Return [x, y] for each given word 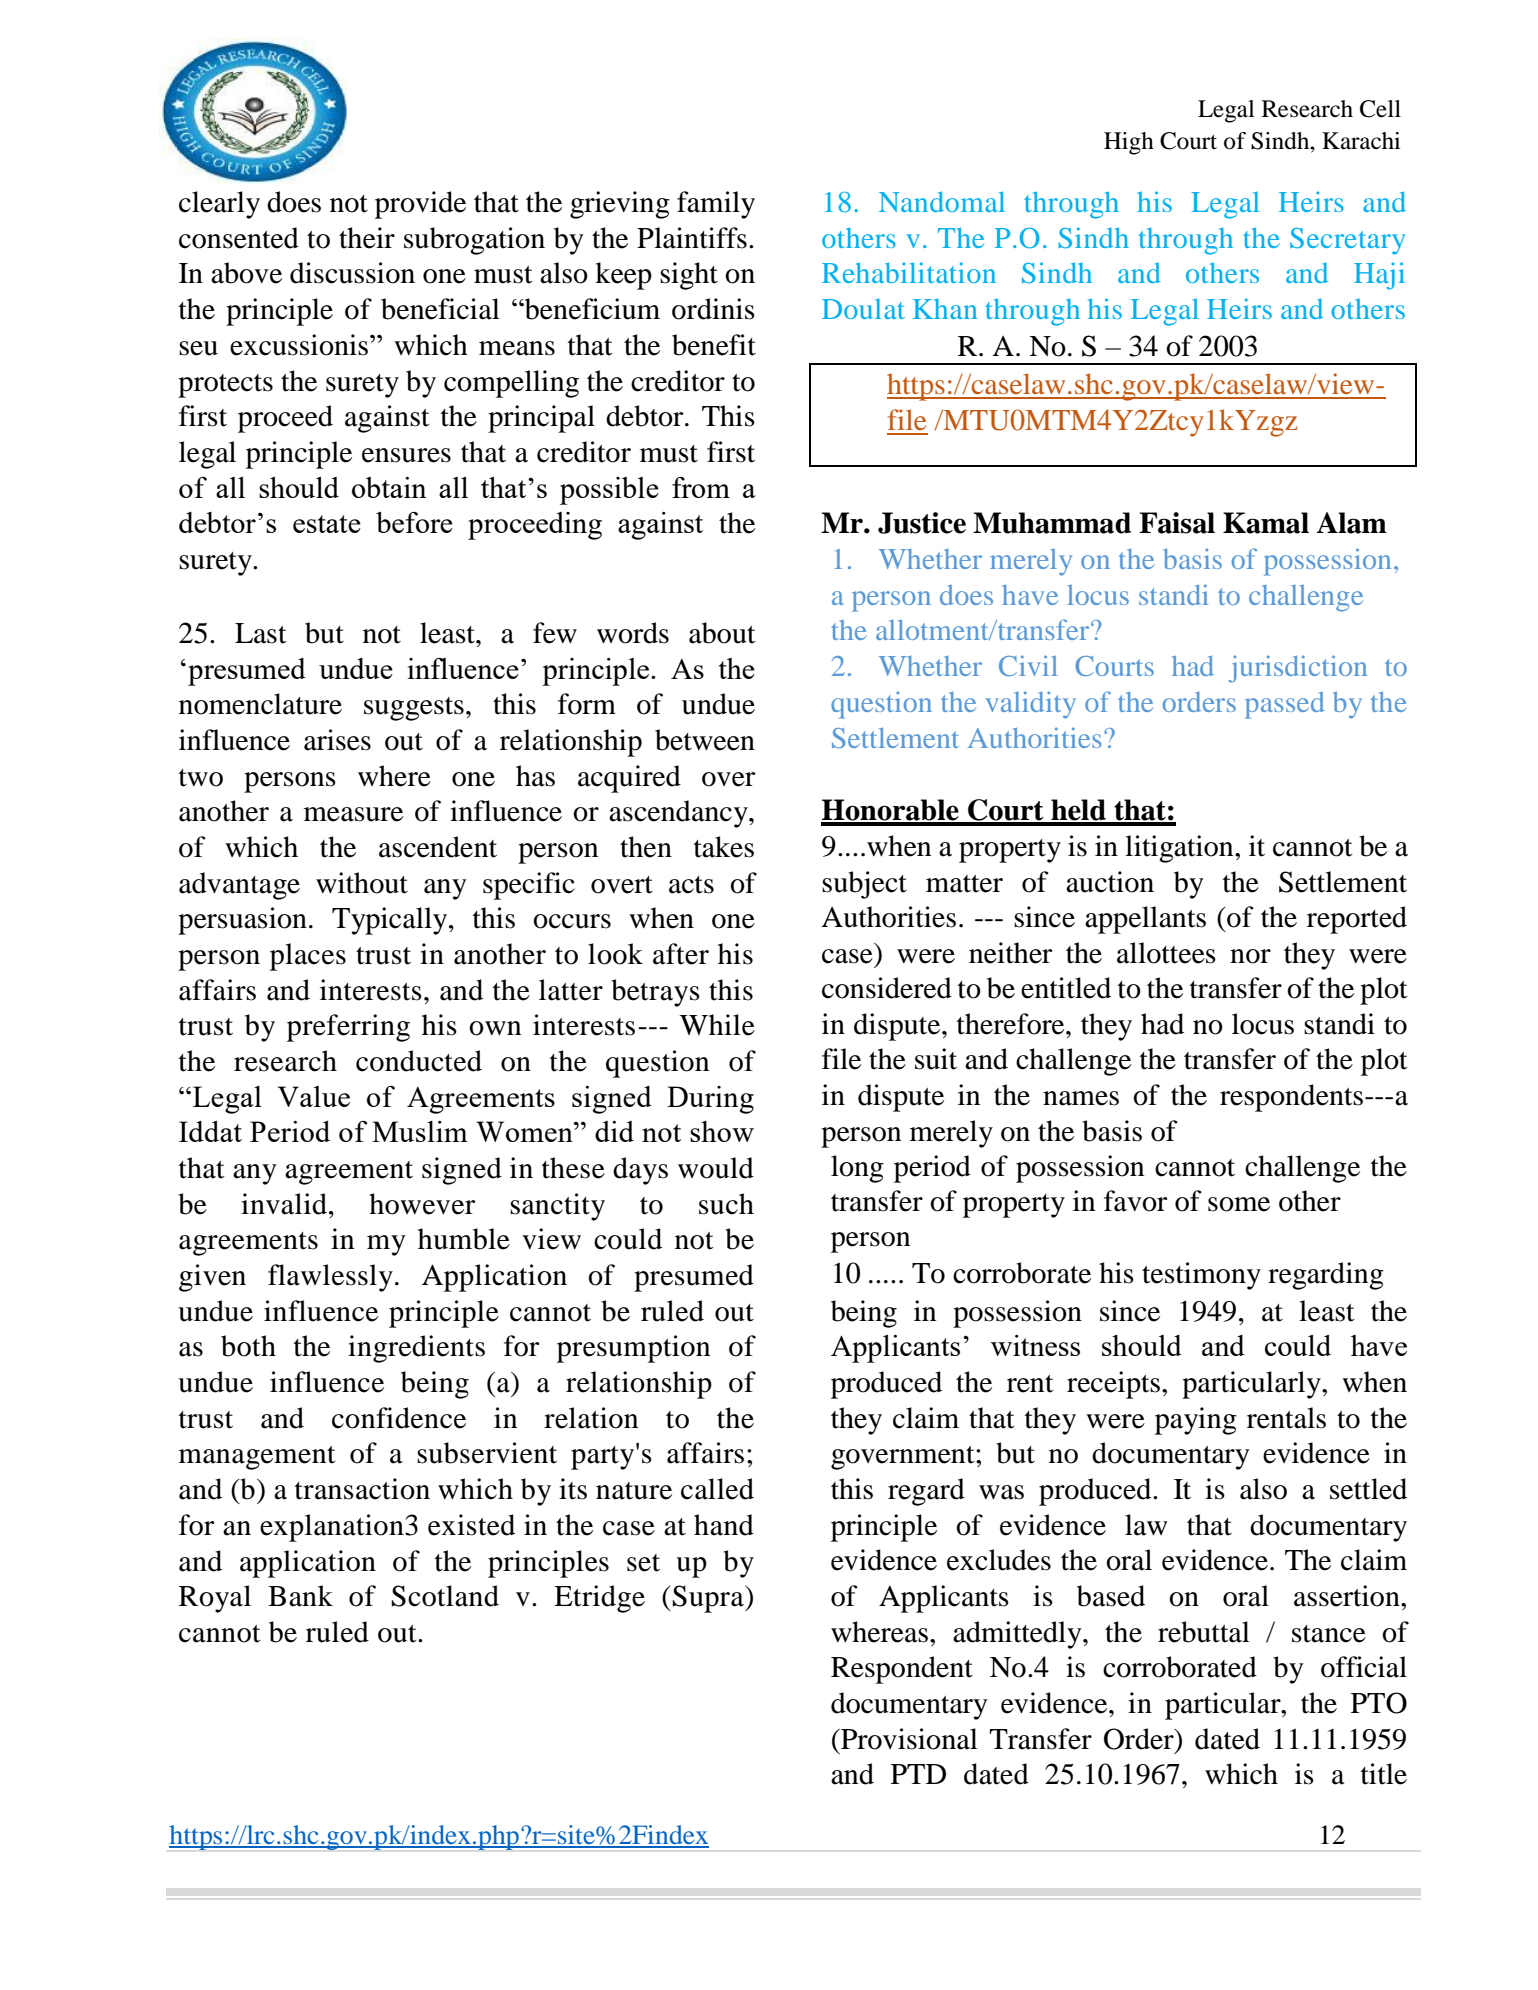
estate [327, 524]
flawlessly [330, 1278]
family [716, 205]
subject [864, 885]
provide [420, 205]
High [1129, 143]
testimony [1201, 1276]
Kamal [1266, 523]
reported [1357, 920]
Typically [391, 921]
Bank [300, 1596]
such [726, 1204]
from [701, 487]
